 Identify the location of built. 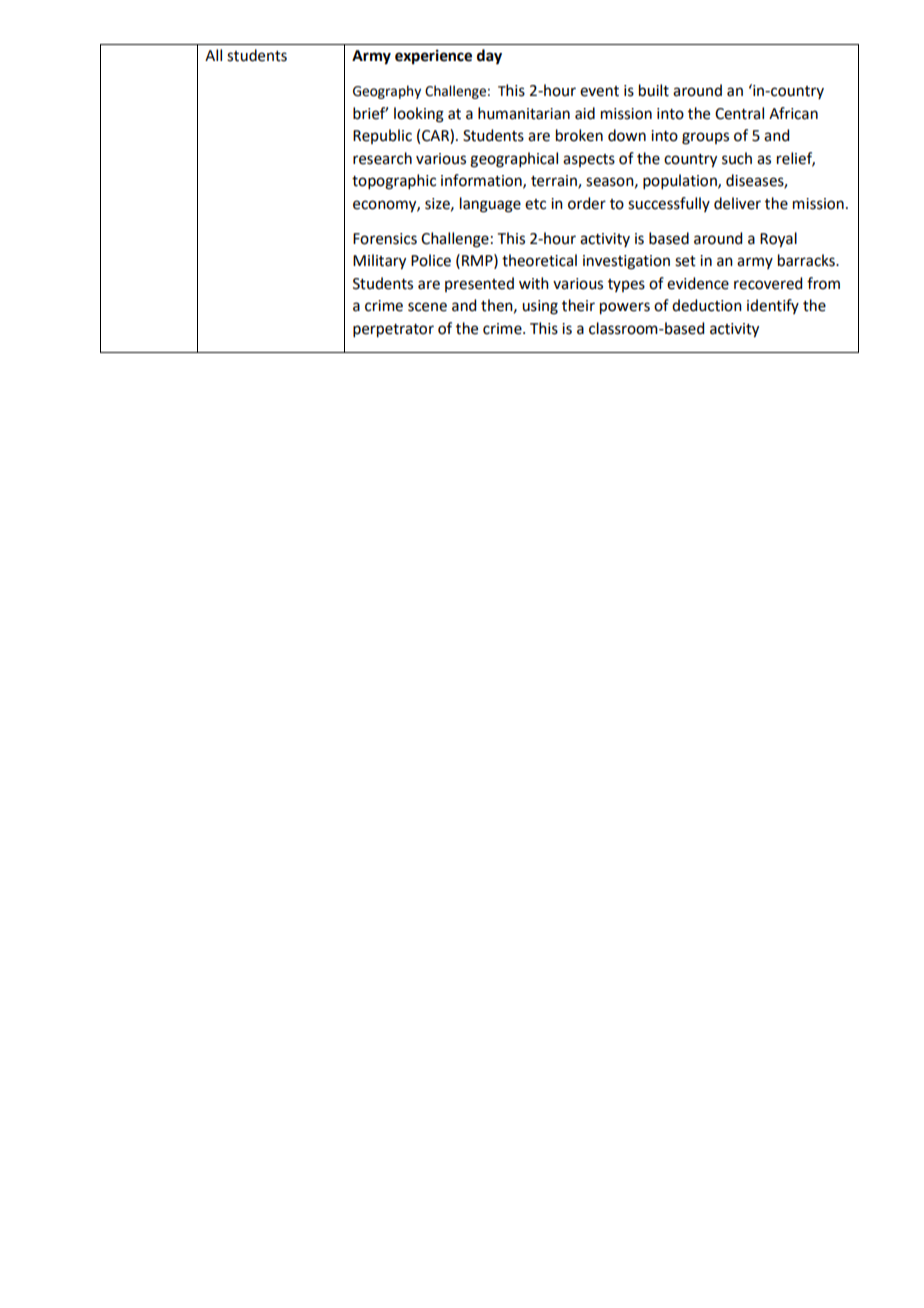
(654, 90).
